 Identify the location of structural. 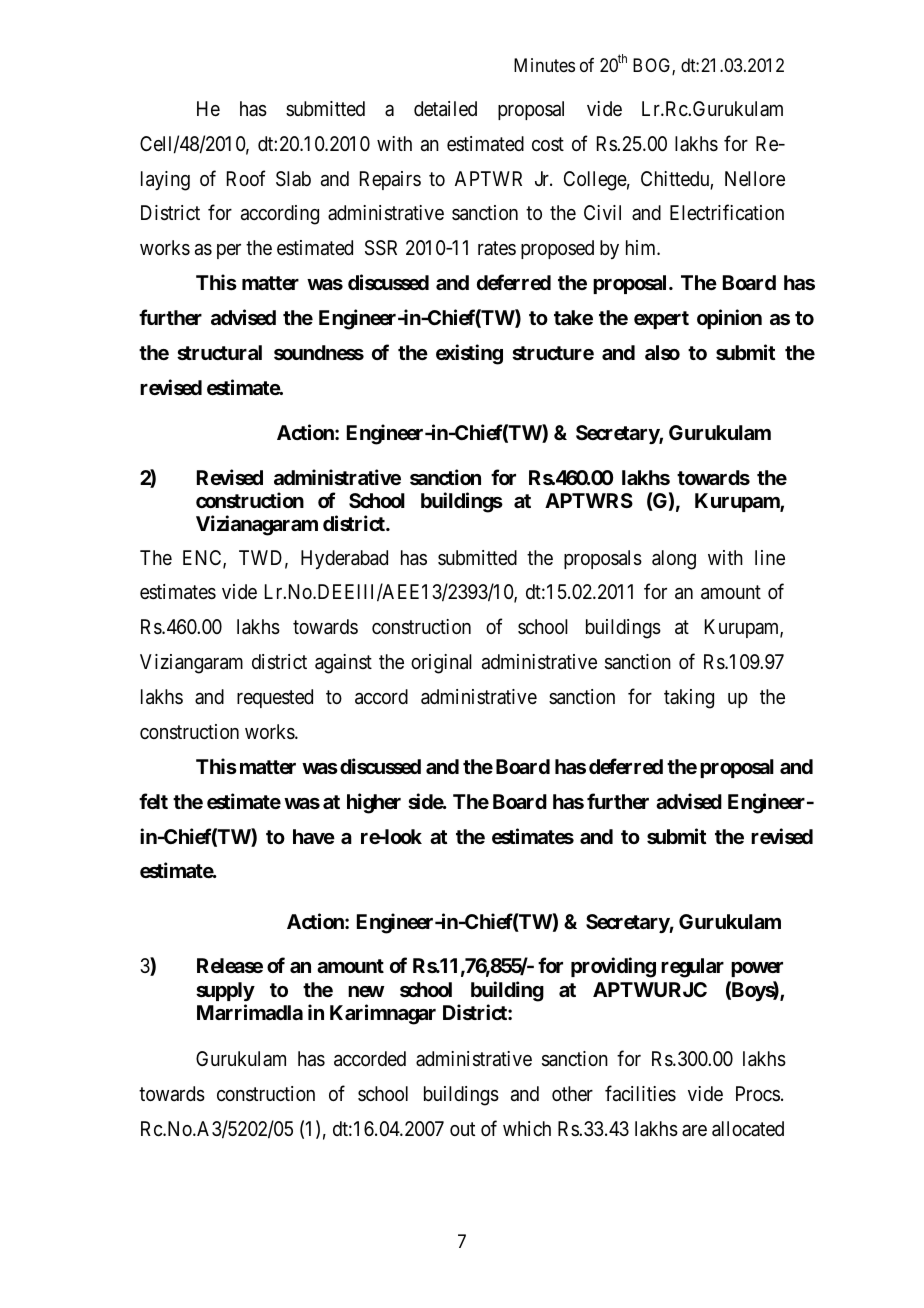
(219, 352).
